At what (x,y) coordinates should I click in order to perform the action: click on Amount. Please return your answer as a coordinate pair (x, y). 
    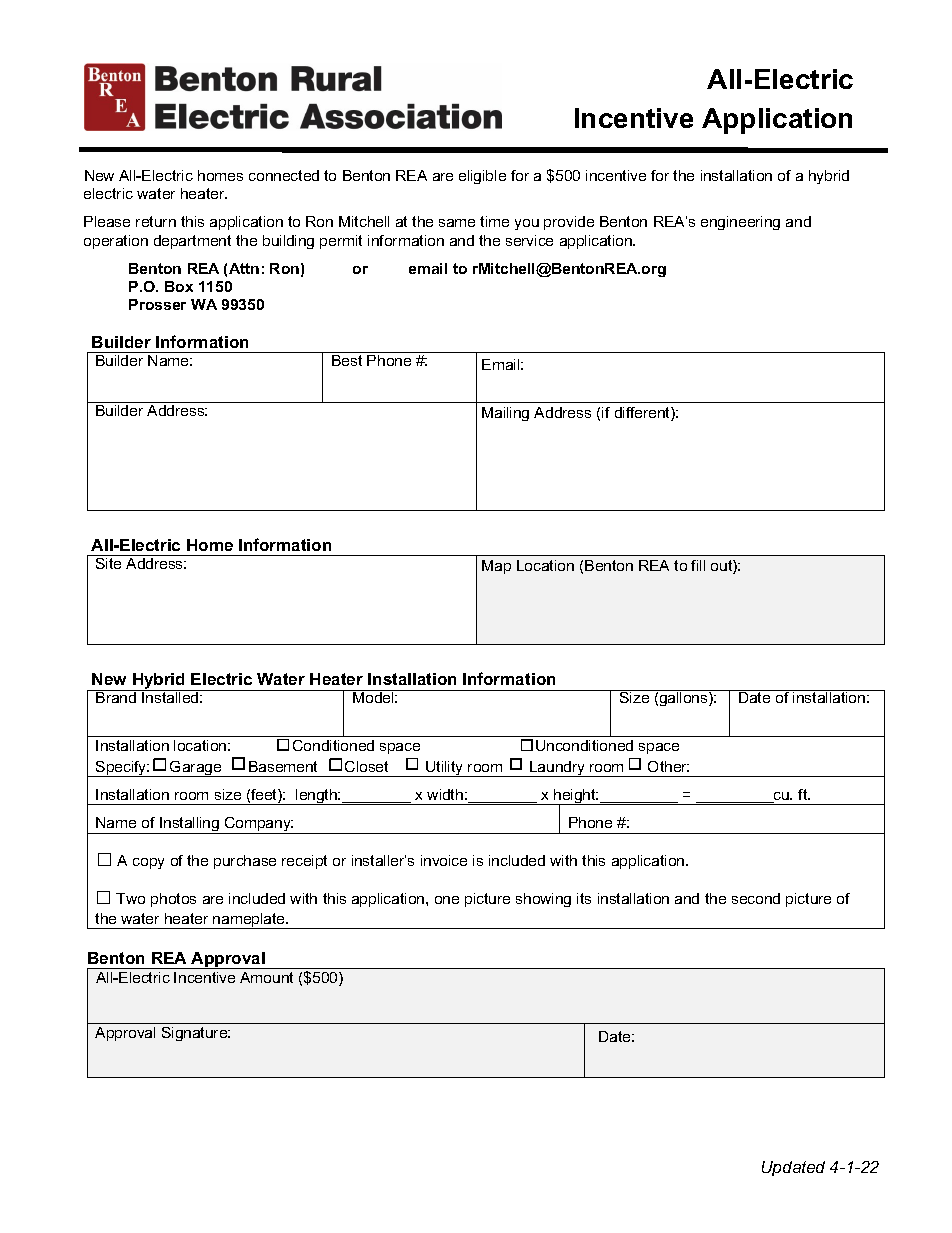
    Looking at the image, I should click on (266, 977).
